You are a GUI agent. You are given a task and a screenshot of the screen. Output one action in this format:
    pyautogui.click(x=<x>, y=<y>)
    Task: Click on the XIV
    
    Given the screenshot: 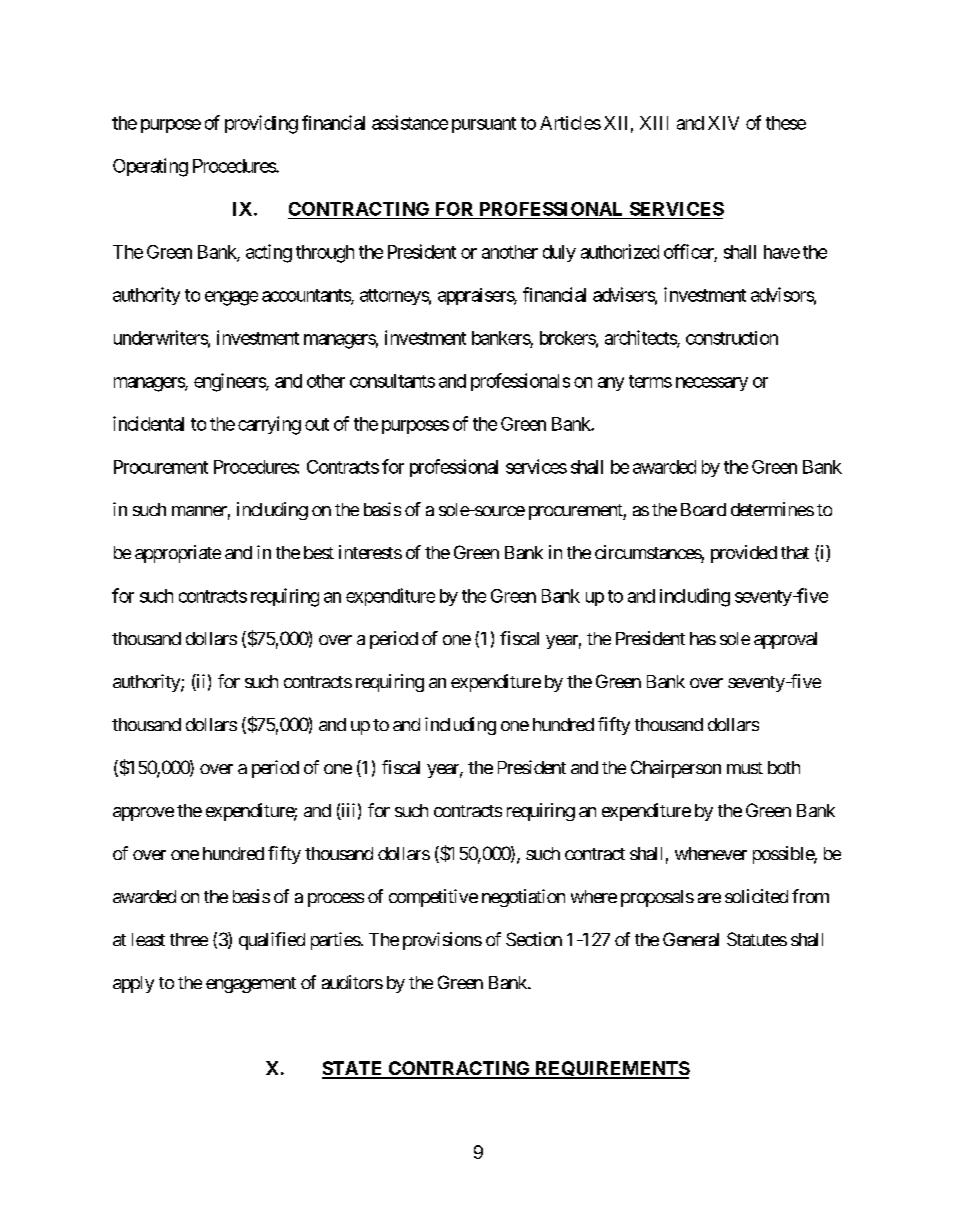 What is the action you would take?
    pyautogui.click(x=723, y=123)
